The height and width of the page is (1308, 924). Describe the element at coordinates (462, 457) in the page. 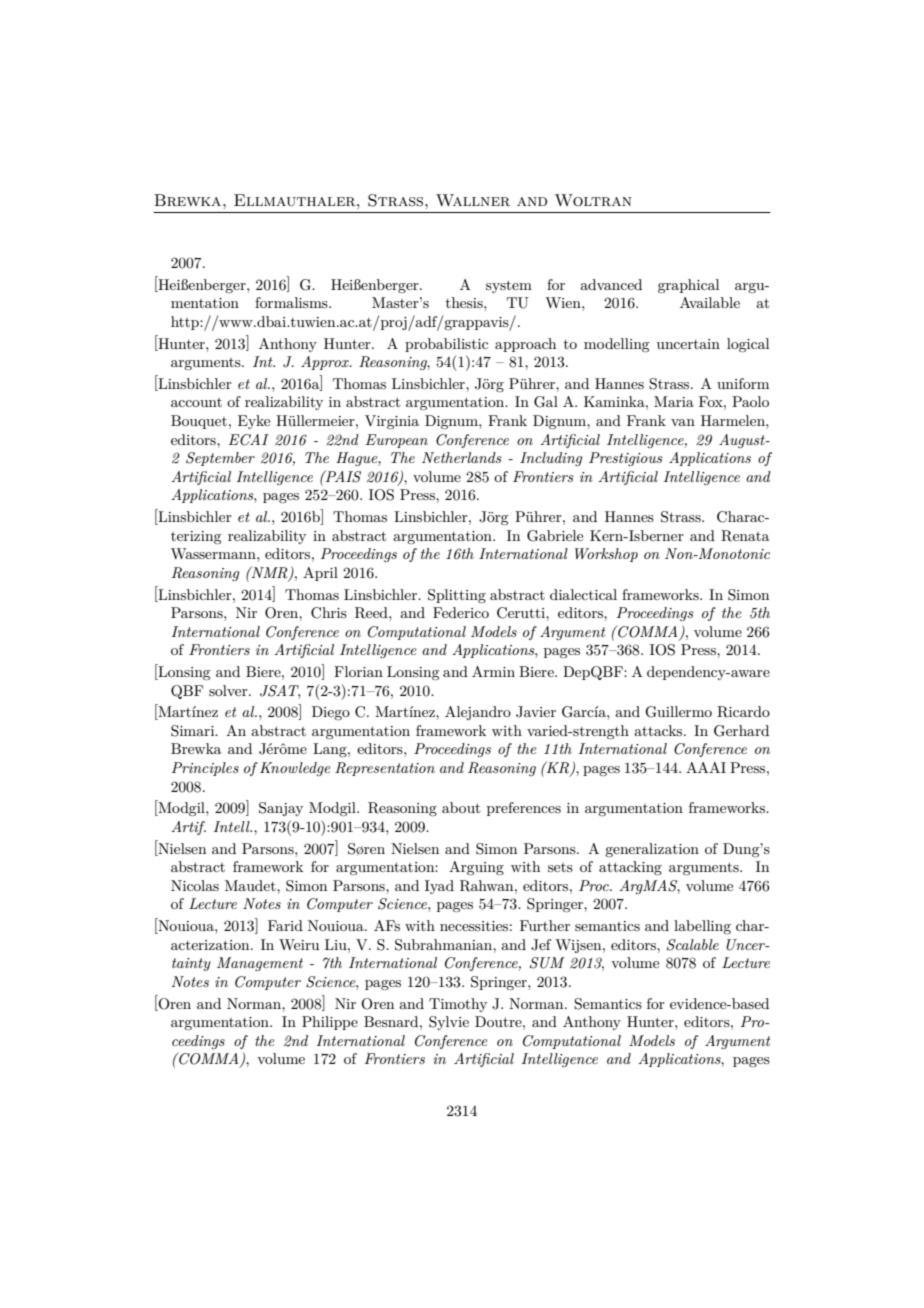

I see `Netherlands` at that location.
